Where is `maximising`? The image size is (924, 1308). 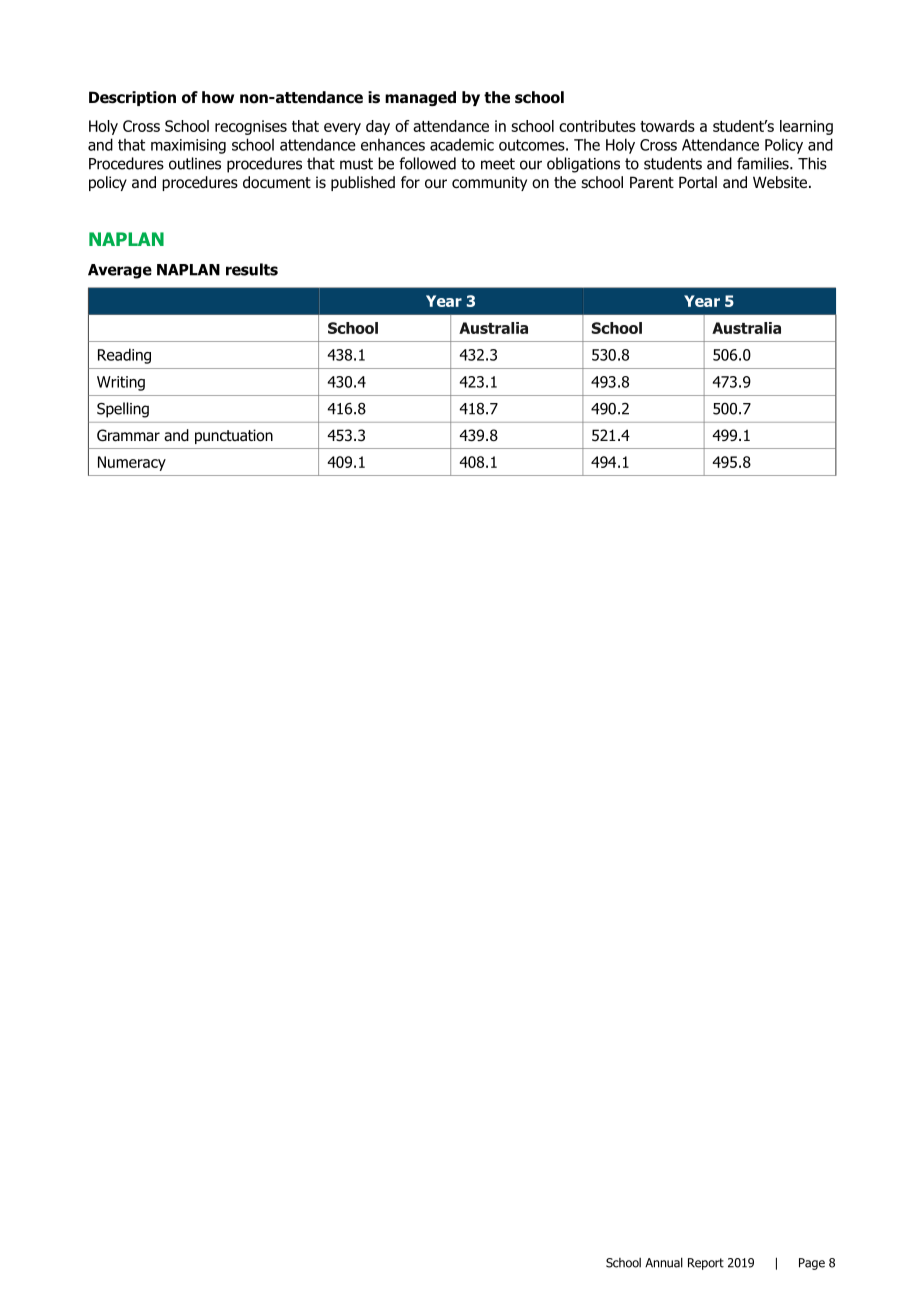 maximising is located at coordinates (188, 146).
